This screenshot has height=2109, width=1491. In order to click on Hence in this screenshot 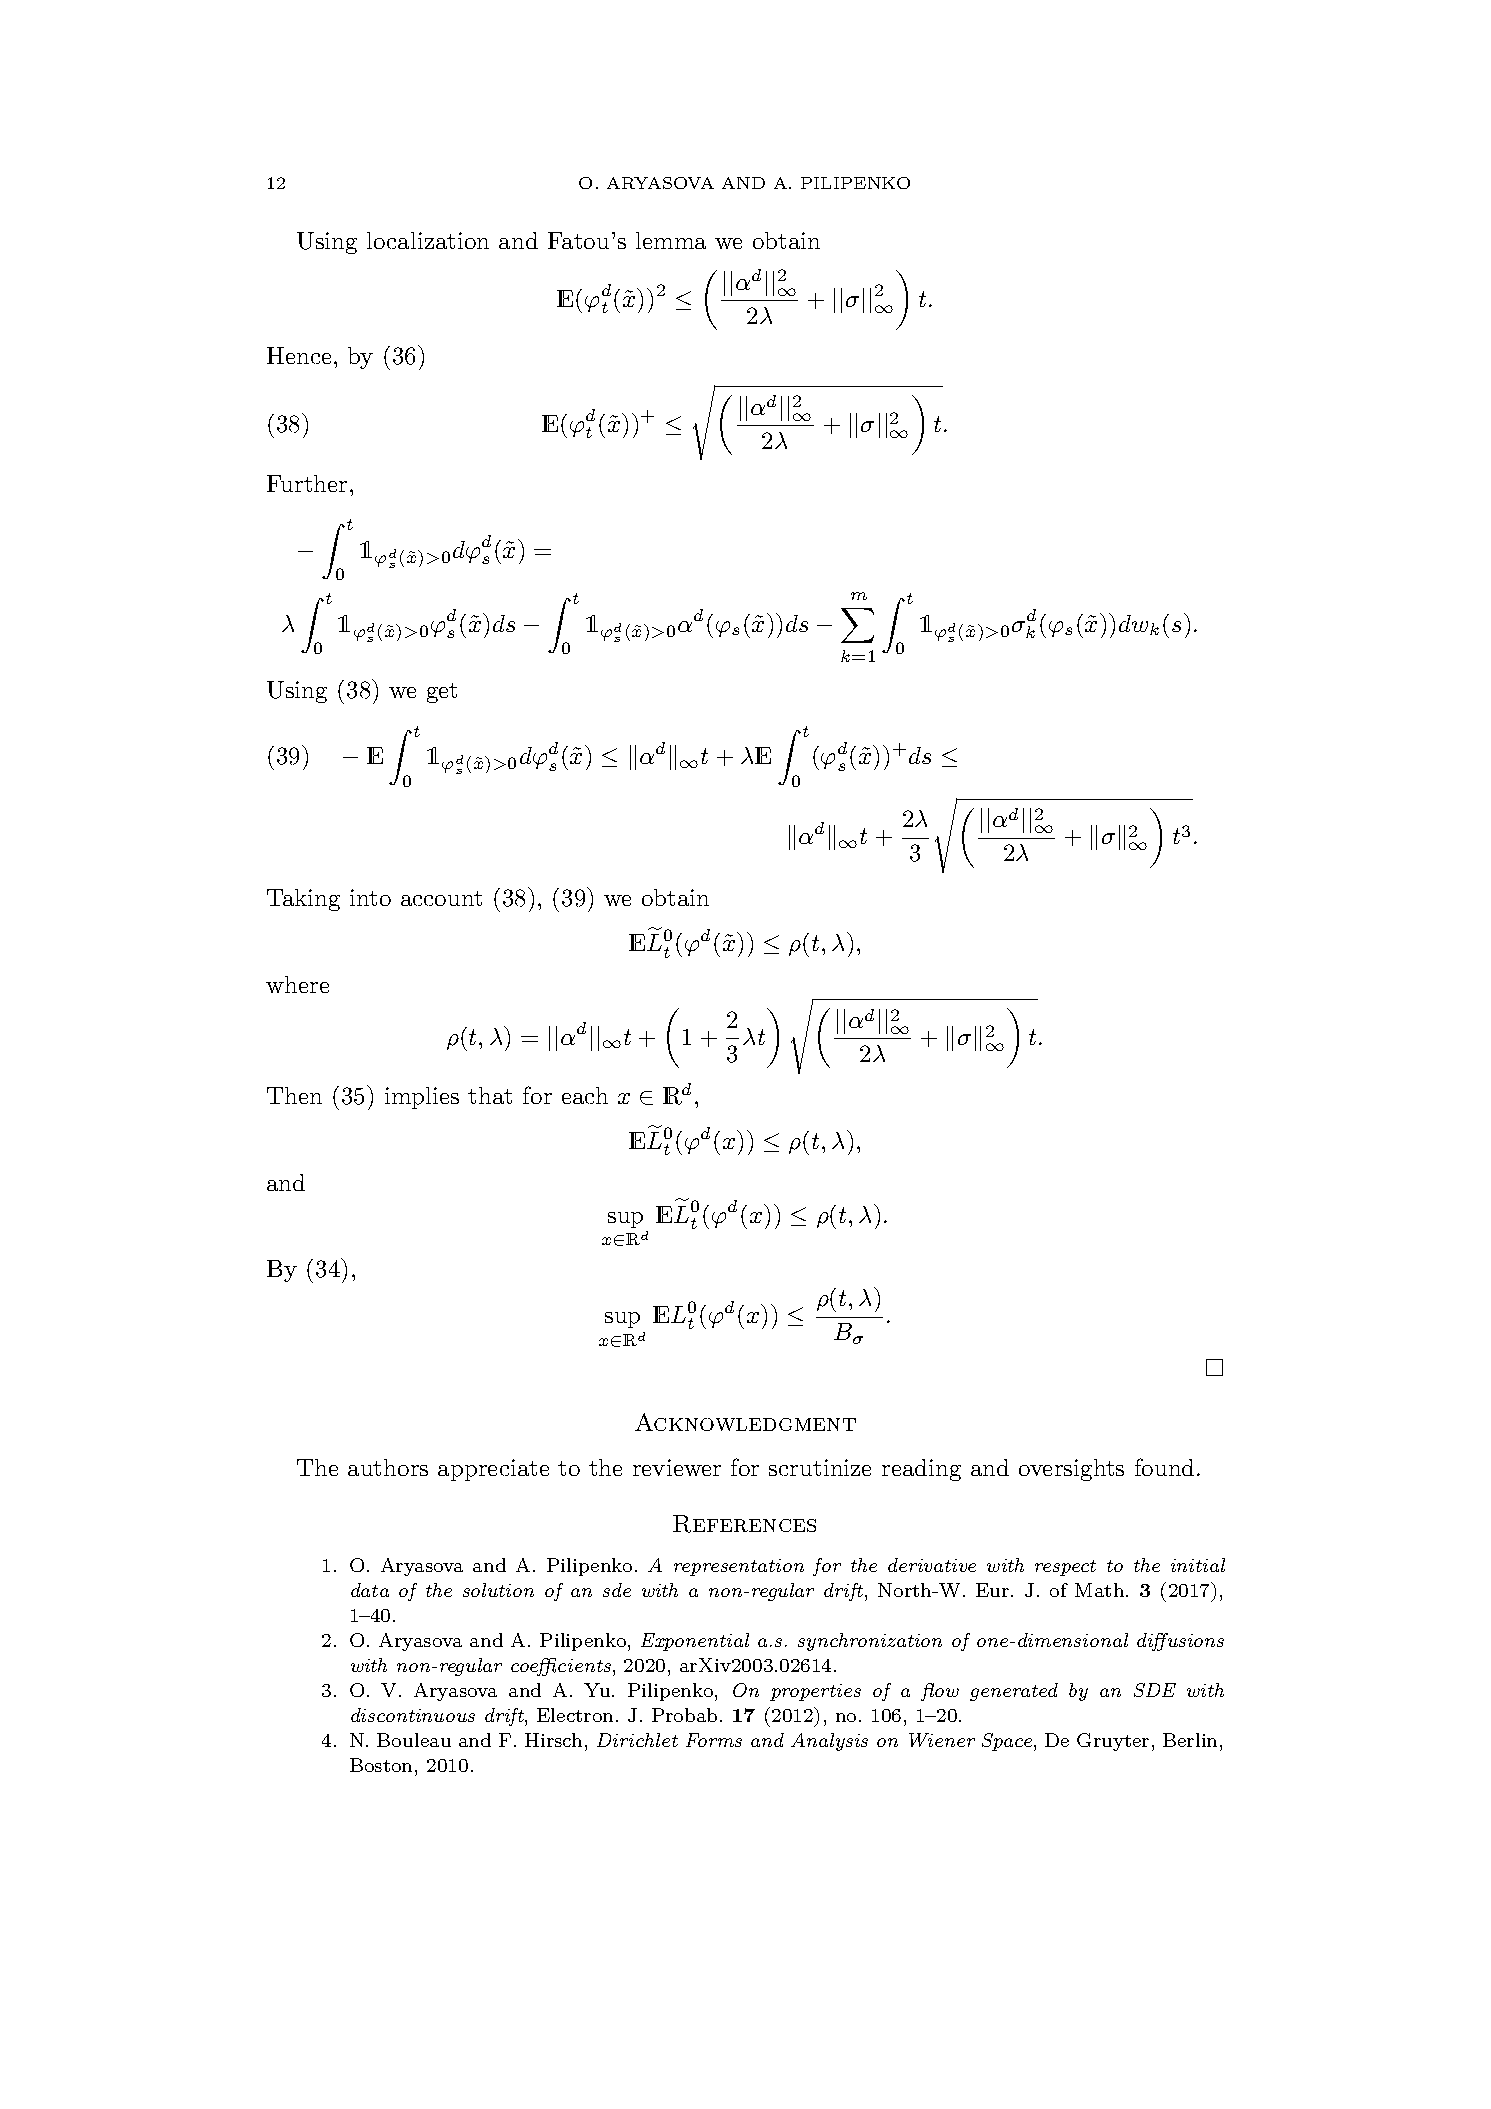, I will do `click(299, 355)`.
